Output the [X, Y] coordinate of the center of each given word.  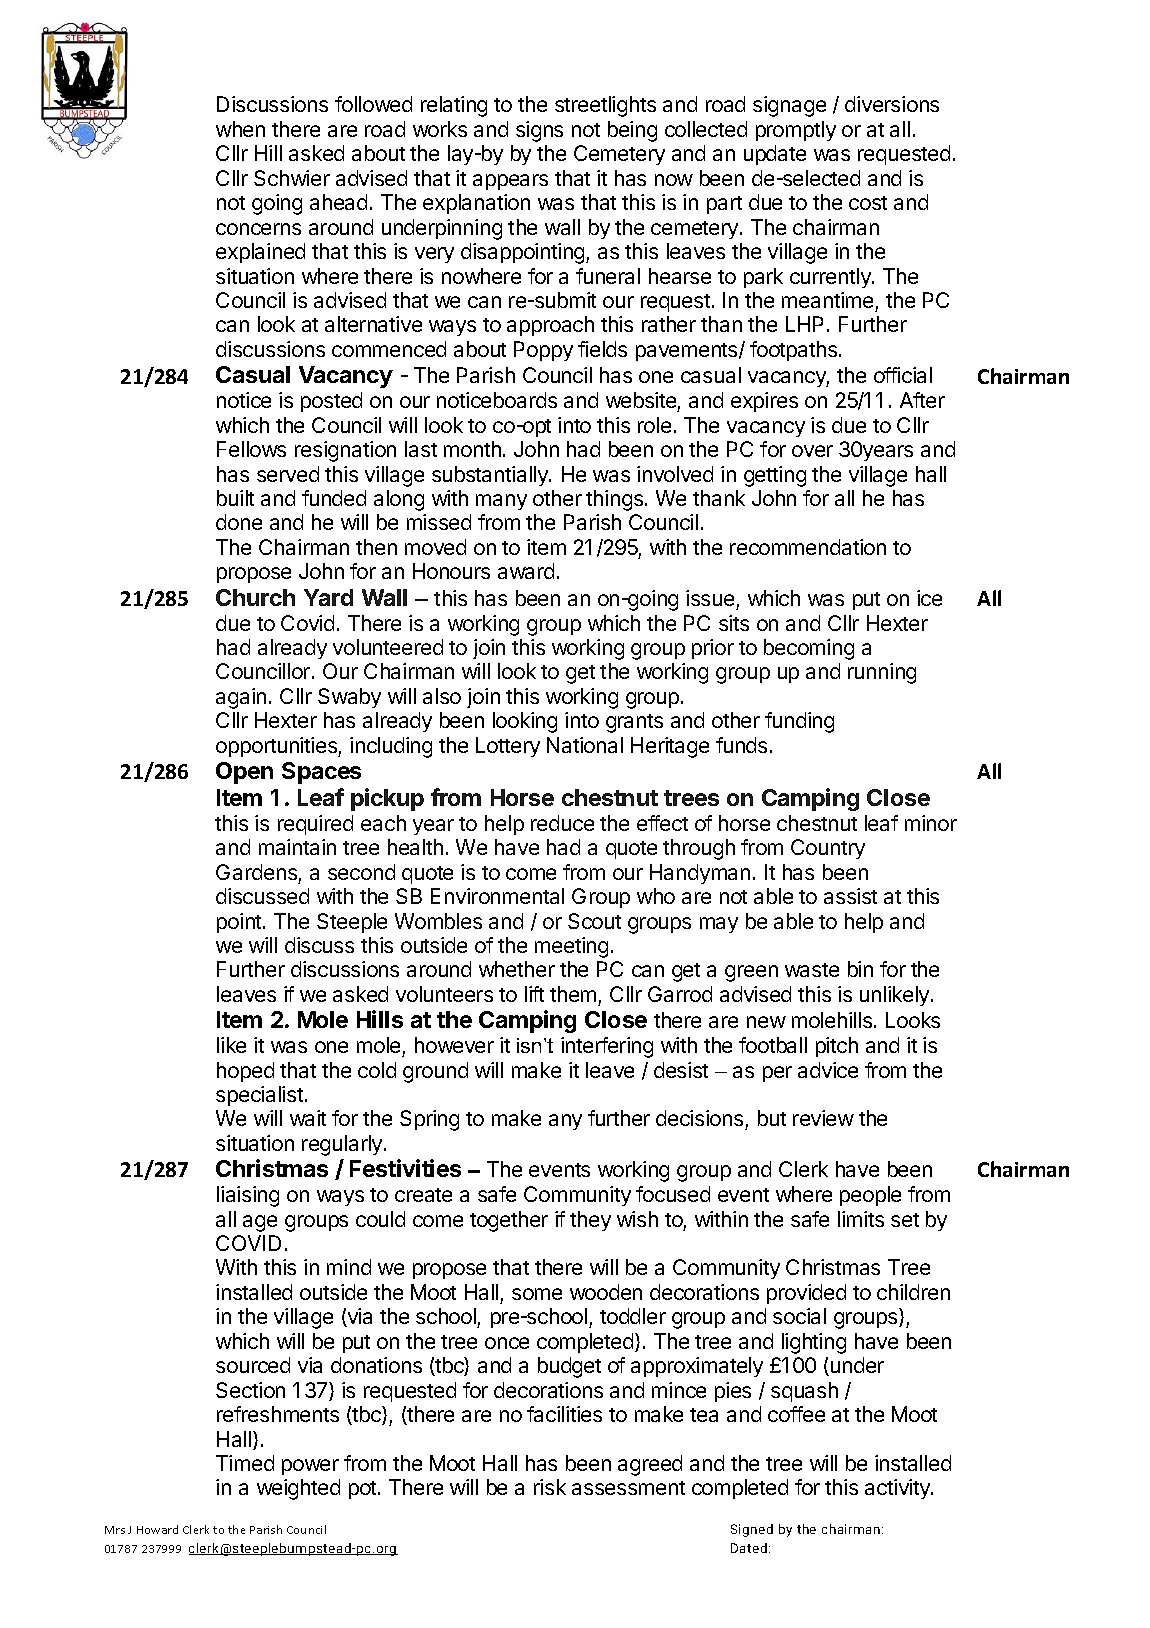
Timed [245, 1463]
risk [550, 1487]
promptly [796, 131]
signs [539, 131]
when [240, 129]
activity [898, 1489]
